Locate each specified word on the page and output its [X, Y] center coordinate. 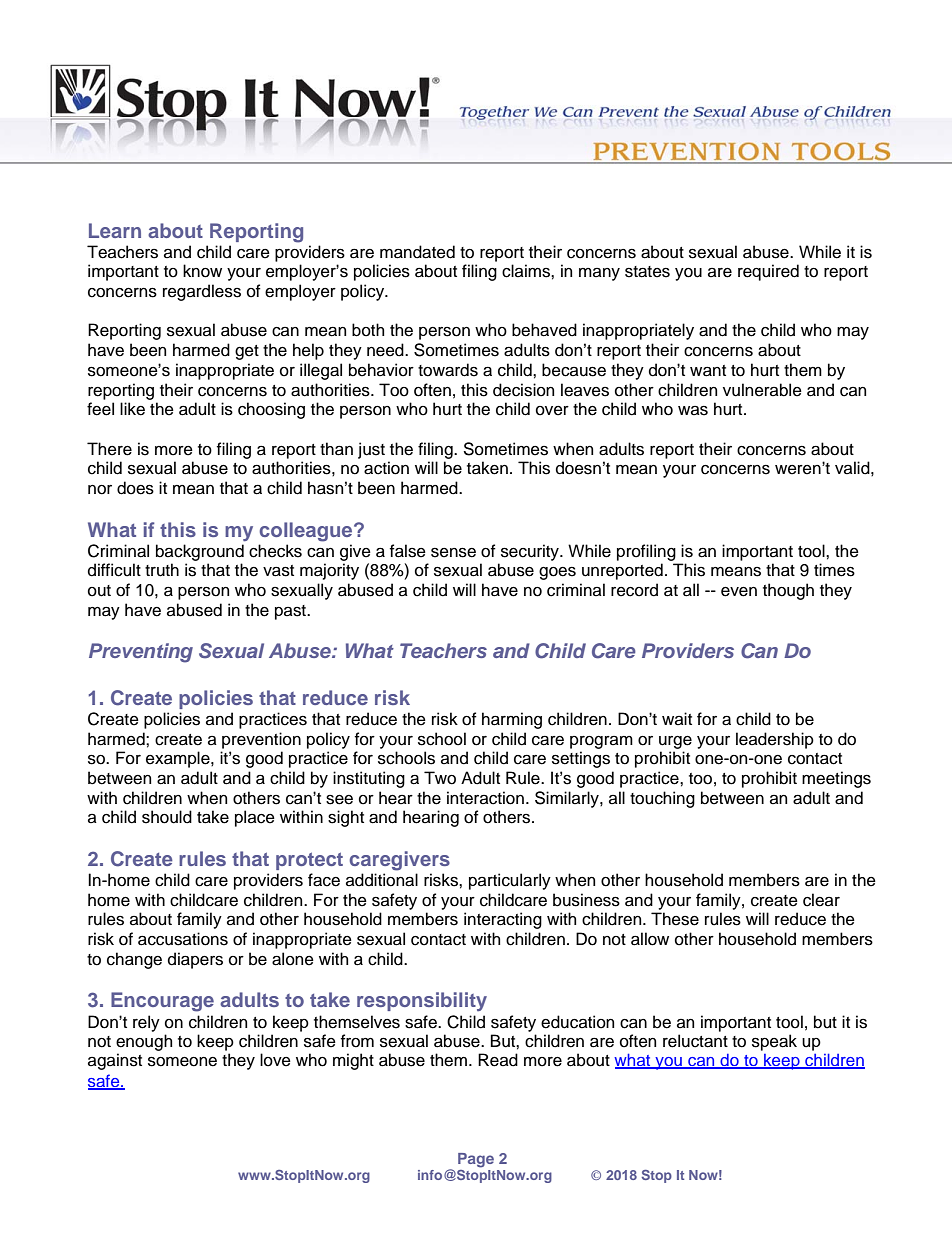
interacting [503, 920]
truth [162, 570]
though [788, 591]
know [202, 271]
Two [440, 778]
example [179, 759]
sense [453, 552]
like [132, 409]
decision [523, 390]
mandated [417, 252]
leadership [775, 740]
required [768, 272]
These [675, 919]
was [693, 410]
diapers [195, 960]
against [115, 1061]
